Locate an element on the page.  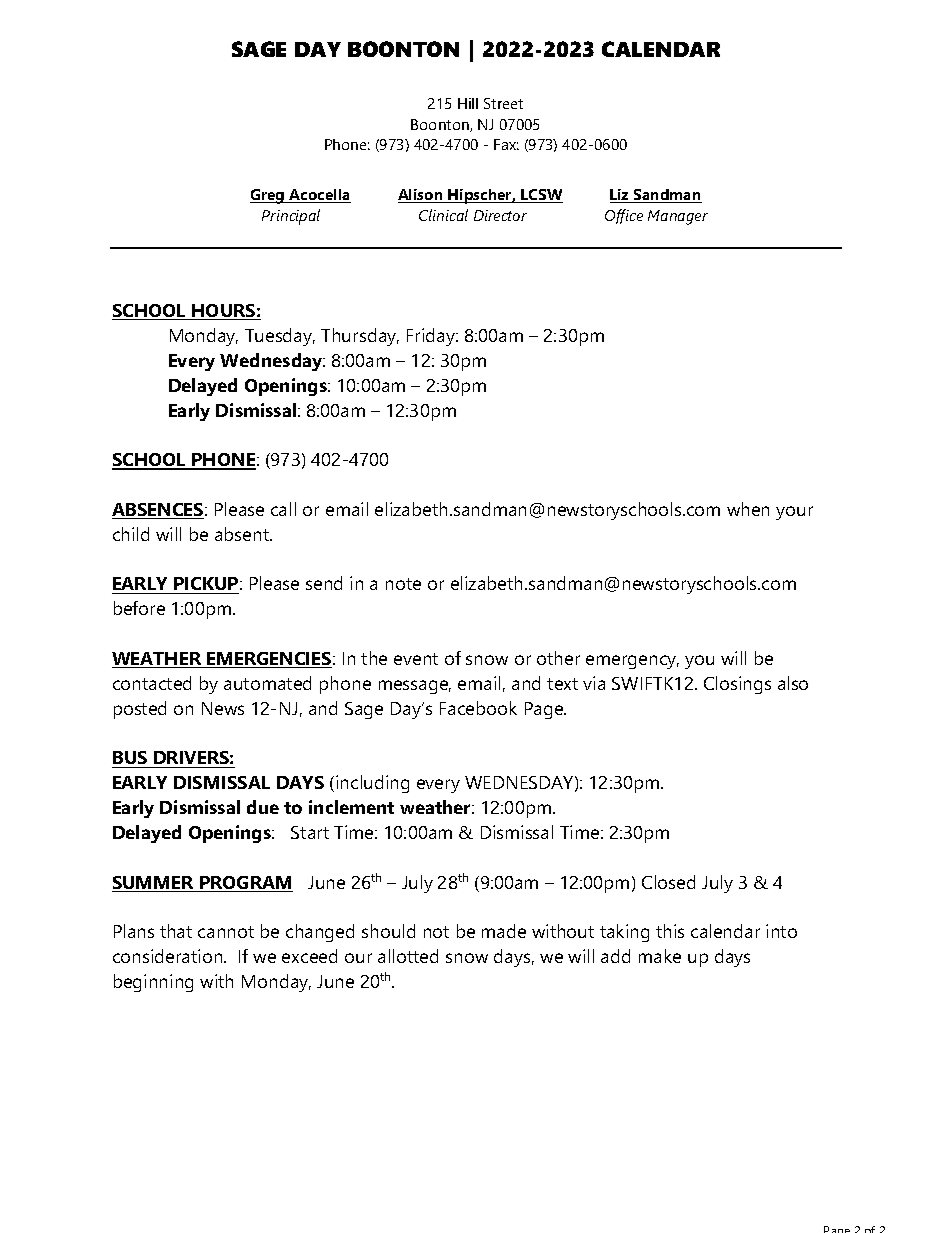
Hill is located at coordinates (468, 103).
